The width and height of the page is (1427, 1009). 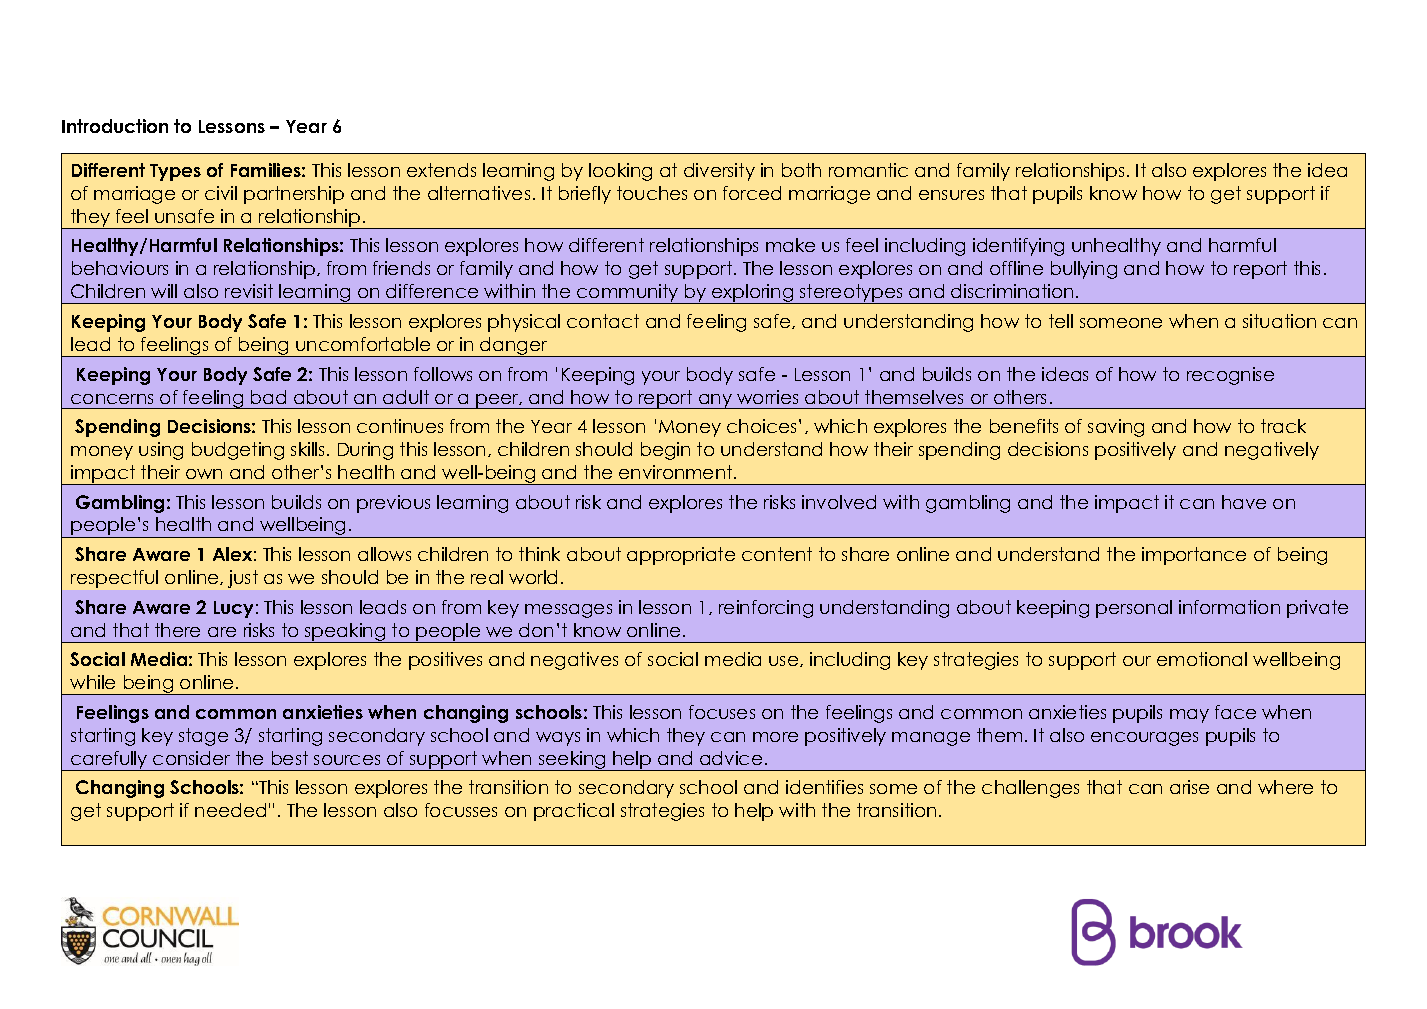 What do you see at coordinates (1230, 376) in the page?
I see `recognise` at bounding box center [1230, 376].
